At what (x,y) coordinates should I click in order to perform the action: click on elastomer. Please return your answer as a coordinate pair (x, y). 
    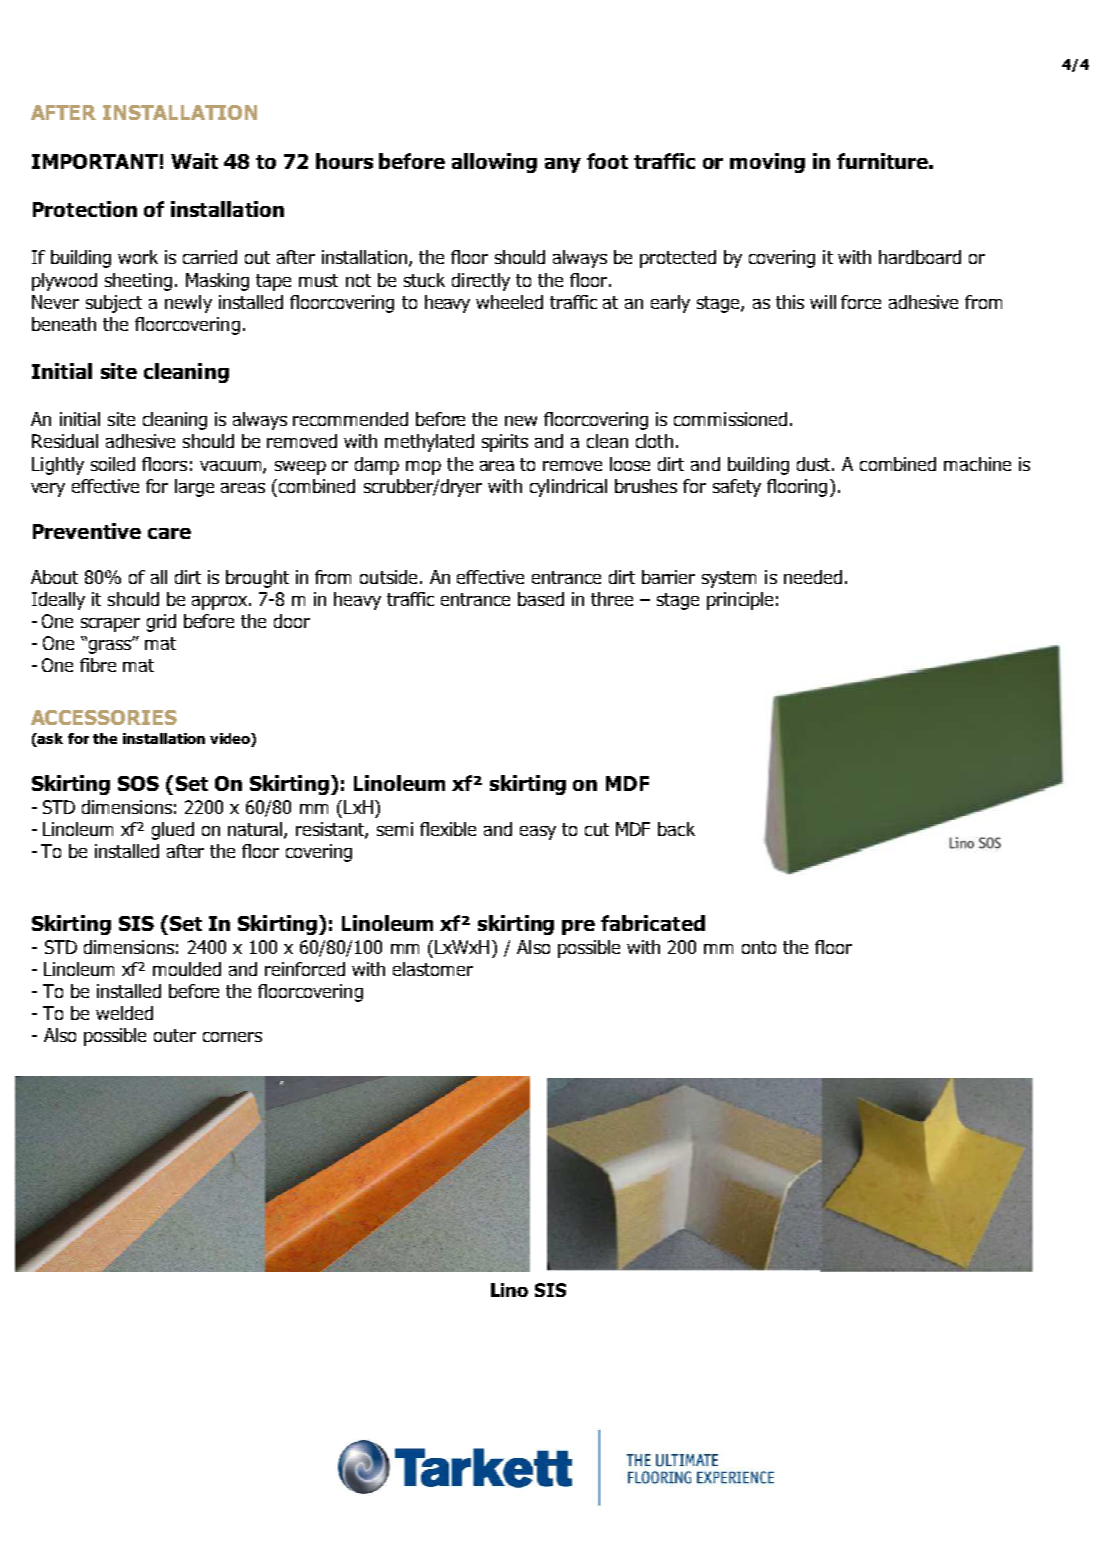
    Looking at the image, I should click on (433, 969).
